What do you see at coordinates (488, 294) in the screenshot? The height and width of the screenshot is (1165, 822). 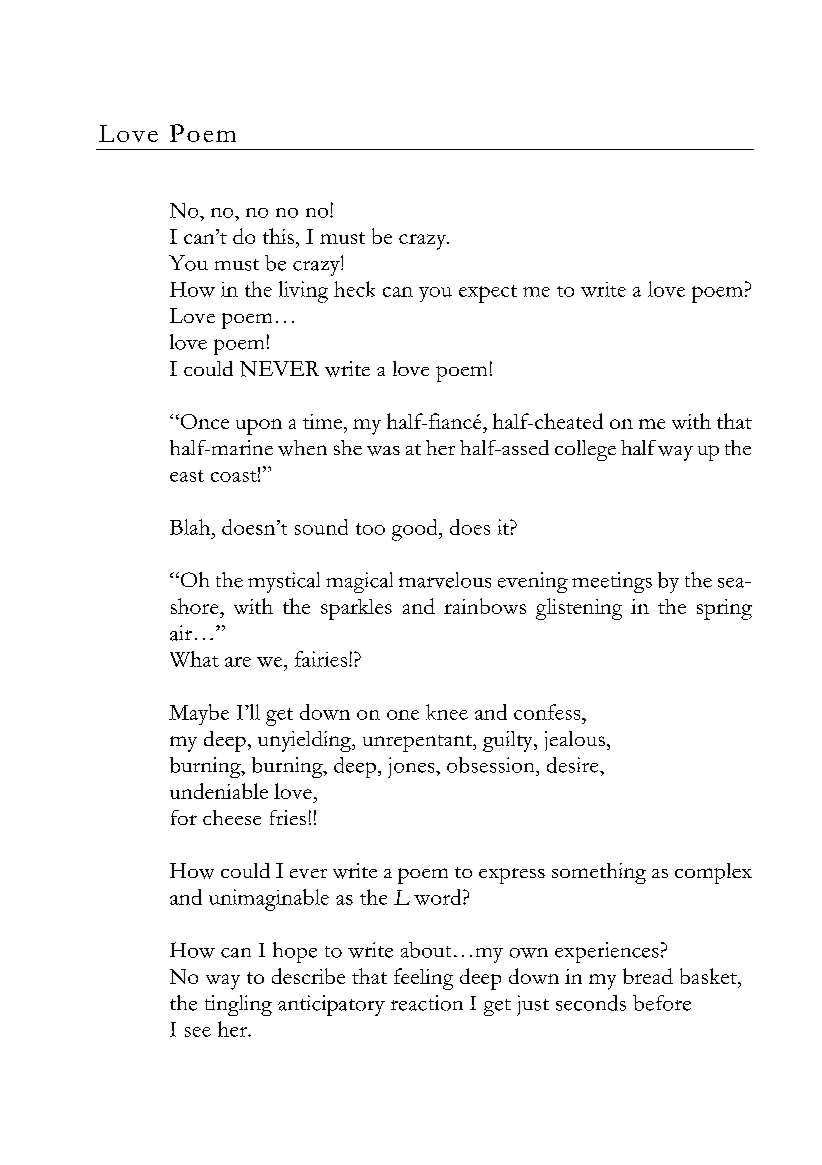 I see `expect` at bounding box center [488, 294].
